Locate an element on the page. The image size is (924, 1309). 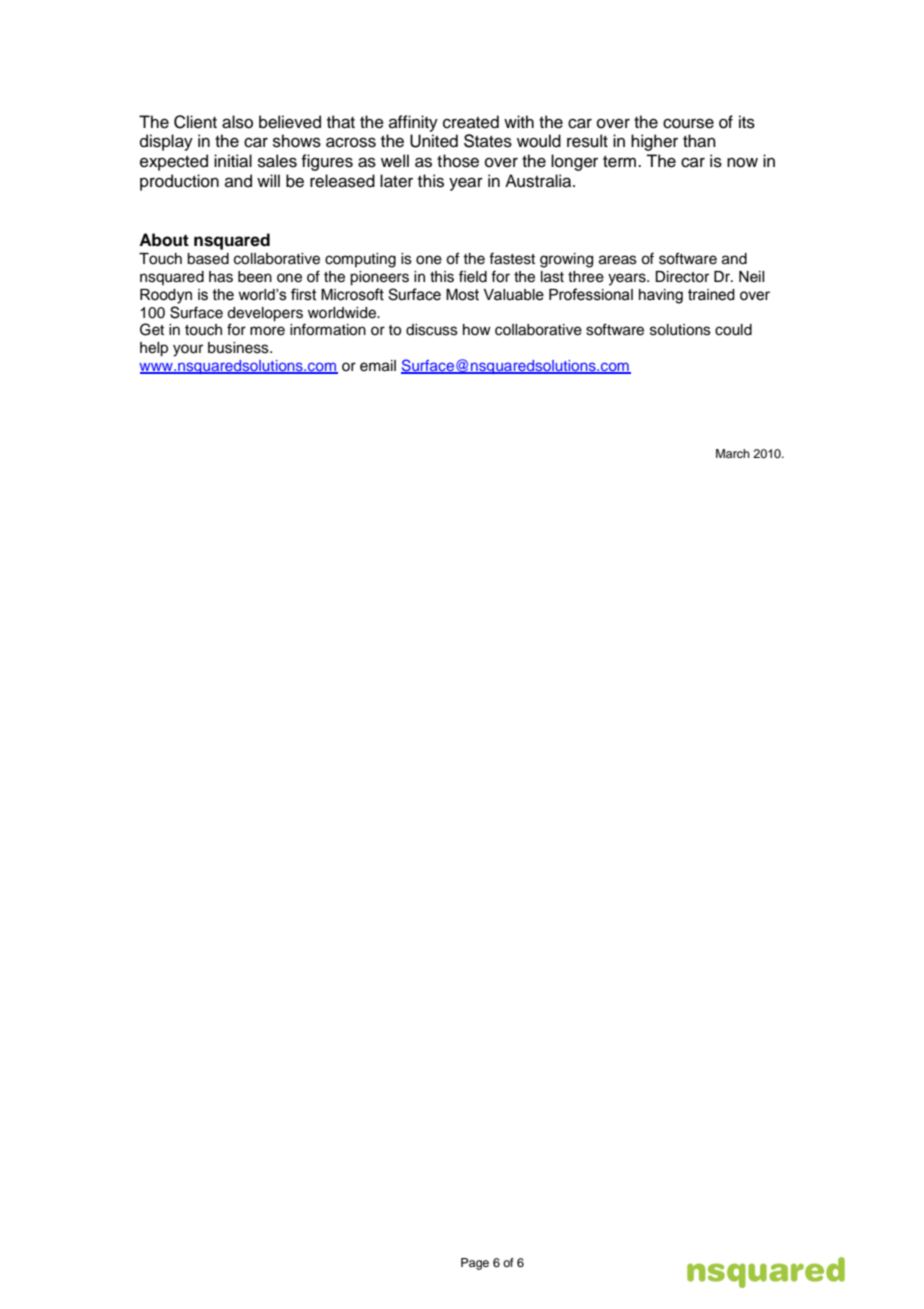
discuss is located at coordinates (432, 330).
